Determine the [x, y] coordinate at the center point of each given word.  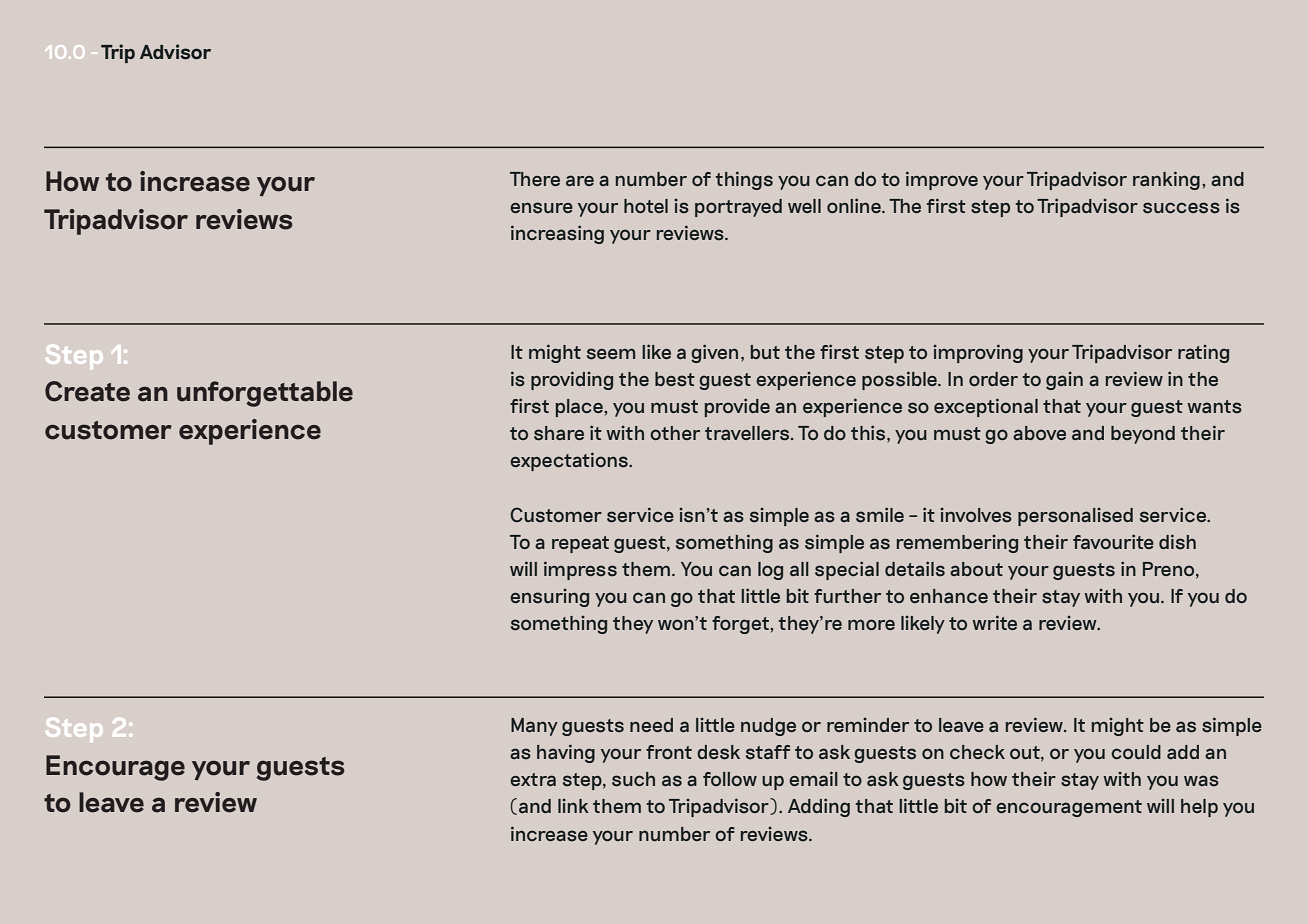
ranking [1166, 180]
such [633, 779]
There [535, 179]
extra [533, 779]
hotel [646, 206]
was [1201, 781]
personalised [1075, 517]
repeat [580, 544]
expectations [570, 461]
